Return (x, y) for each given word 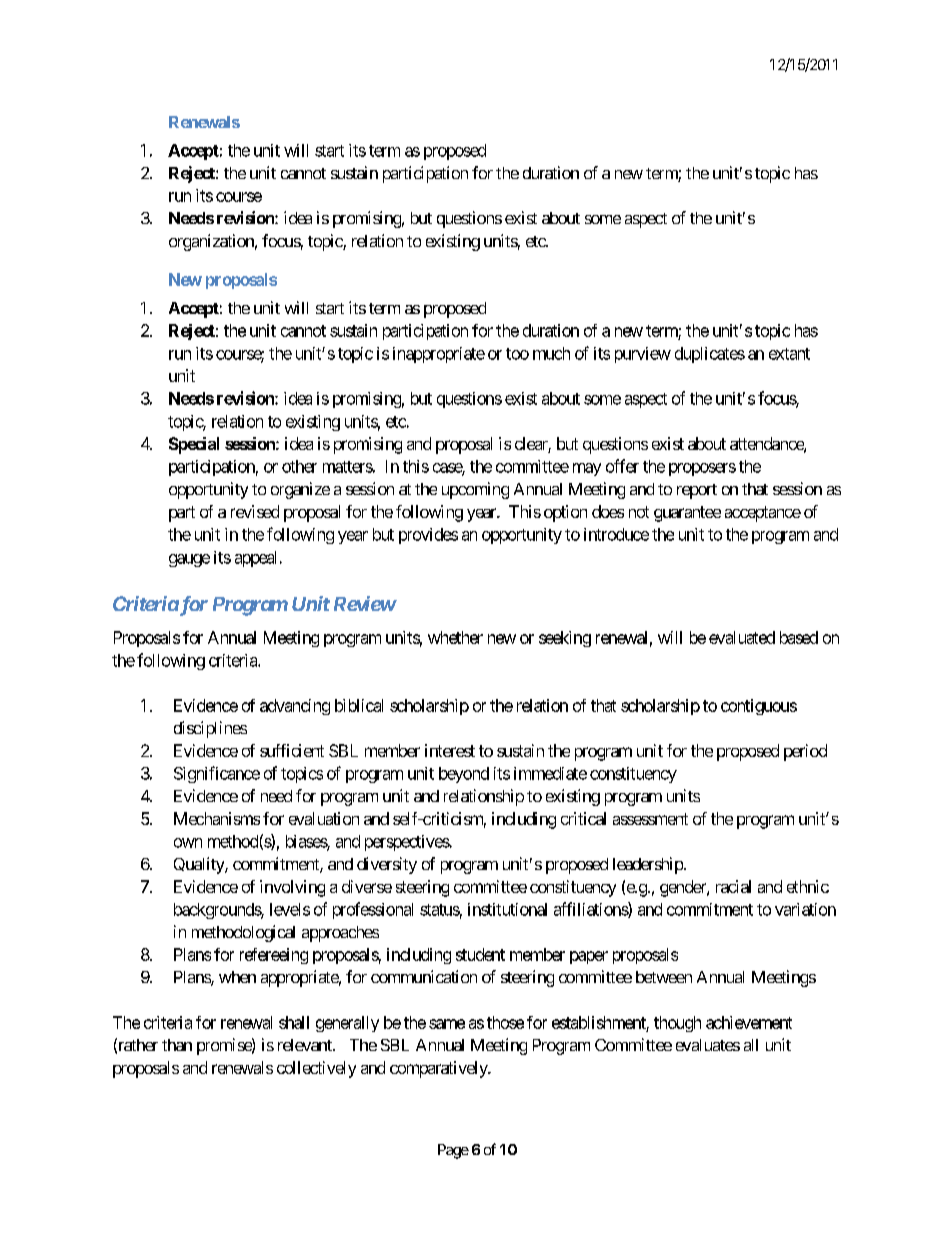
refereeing (274, 956)
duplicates (710, 355)
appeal (255, 559)
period (805, 752)
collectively (316, 1069)
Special (194, 445)
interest (450, 750)
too (517, 354)
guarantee (687, 514)
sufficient (292, 750)
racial (733, 886)
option (565, 513)
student (480, 954)
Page (453, 1151)
